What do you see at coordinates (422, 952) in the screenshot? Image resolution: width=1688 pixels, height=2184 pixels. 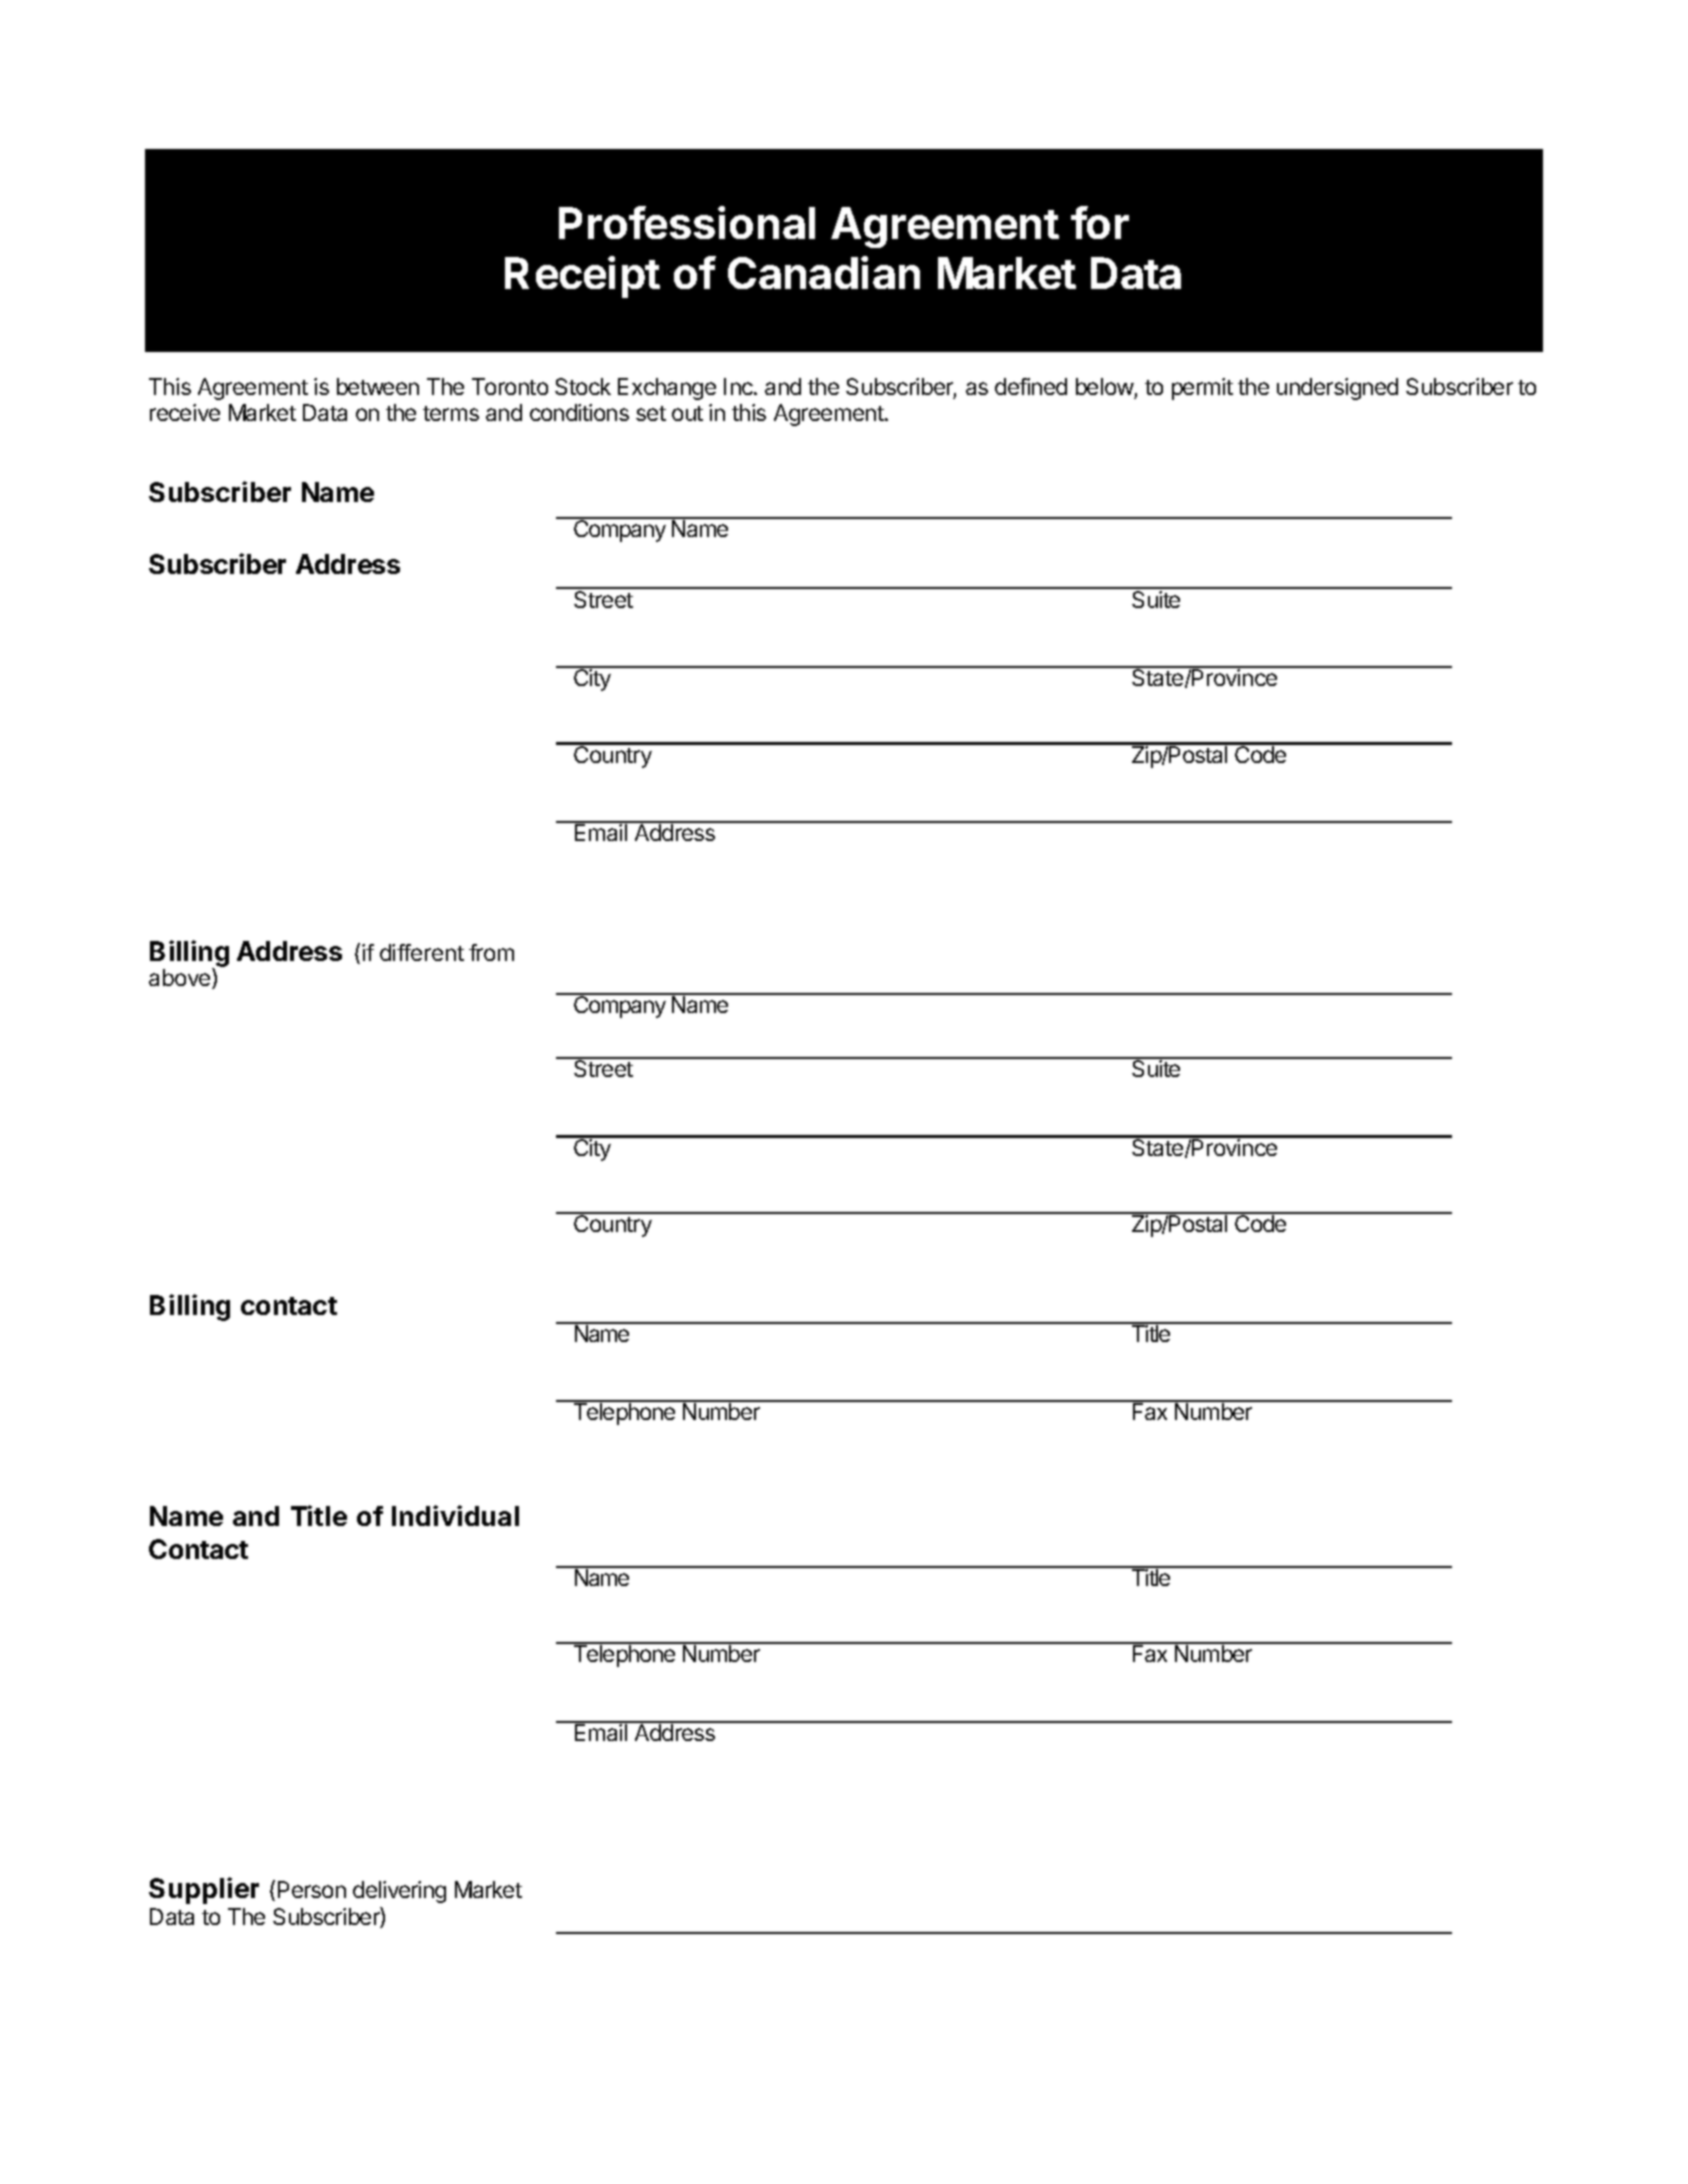 I see `different` at bounding box center [422, 952].
